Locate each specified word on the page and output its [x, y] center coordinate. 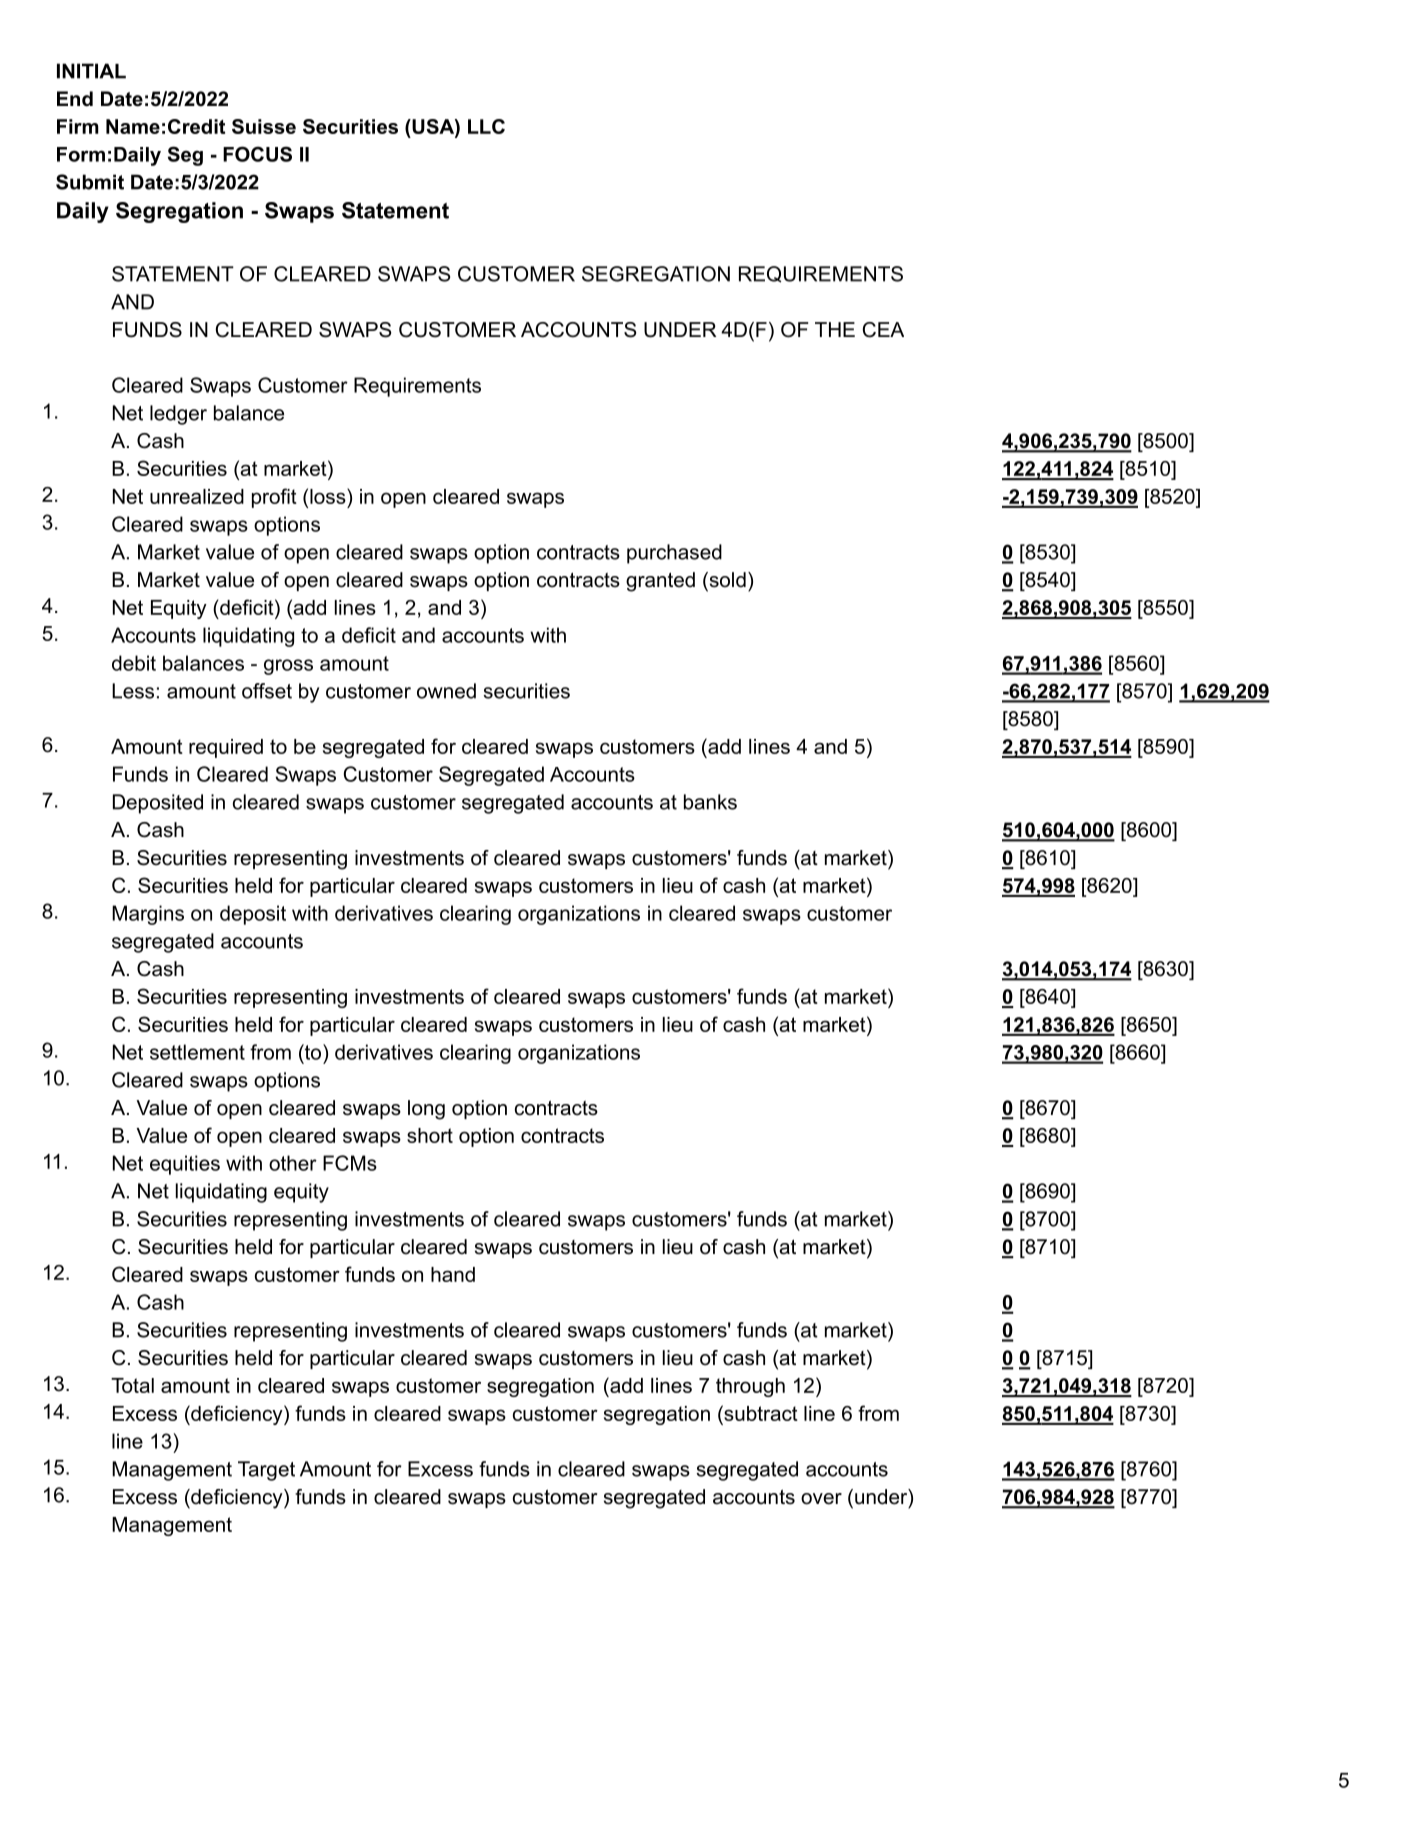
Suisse [264, 126]
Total [132, 1385]
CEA [883, 330]
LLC [486, 126]
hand [453, 1274]
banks [710, 802]
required [226, 748]
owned [446, 691]
